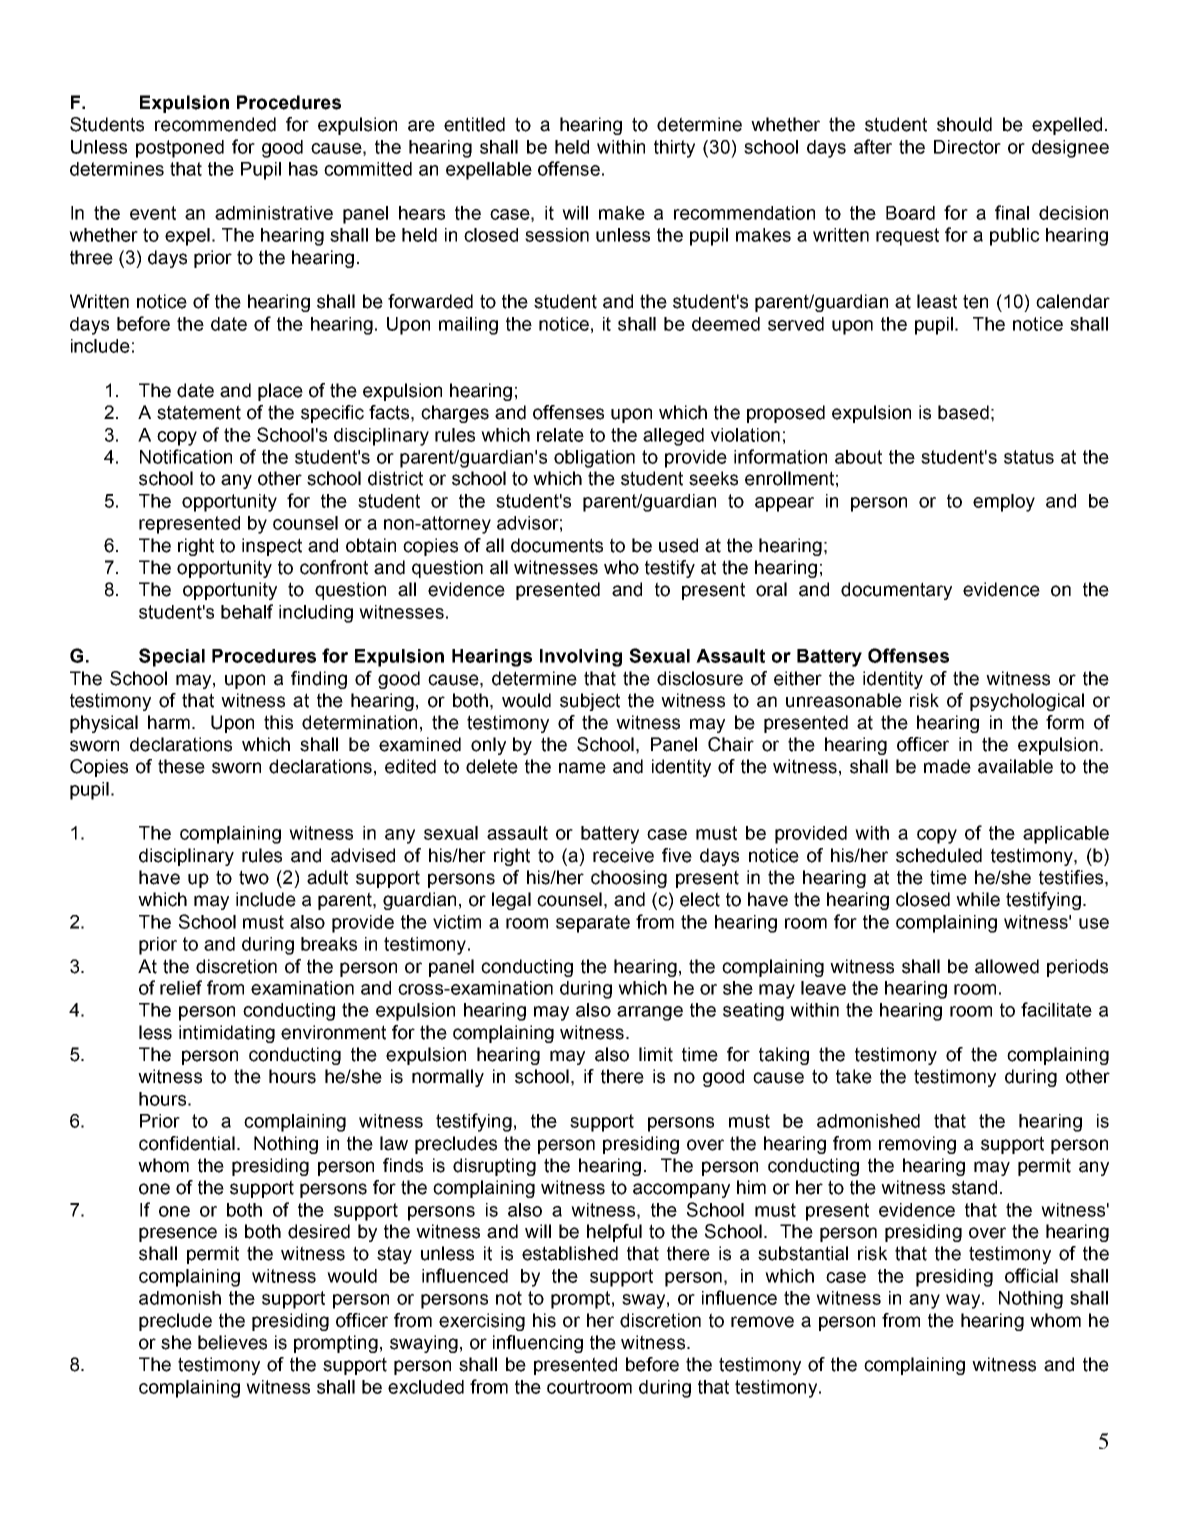 Image resolution: width=1179 pixels, height=1525 pixels. What do you see at coordinates (593, 924) in the page?
I see `separate` at bounding box center [593, 924].
